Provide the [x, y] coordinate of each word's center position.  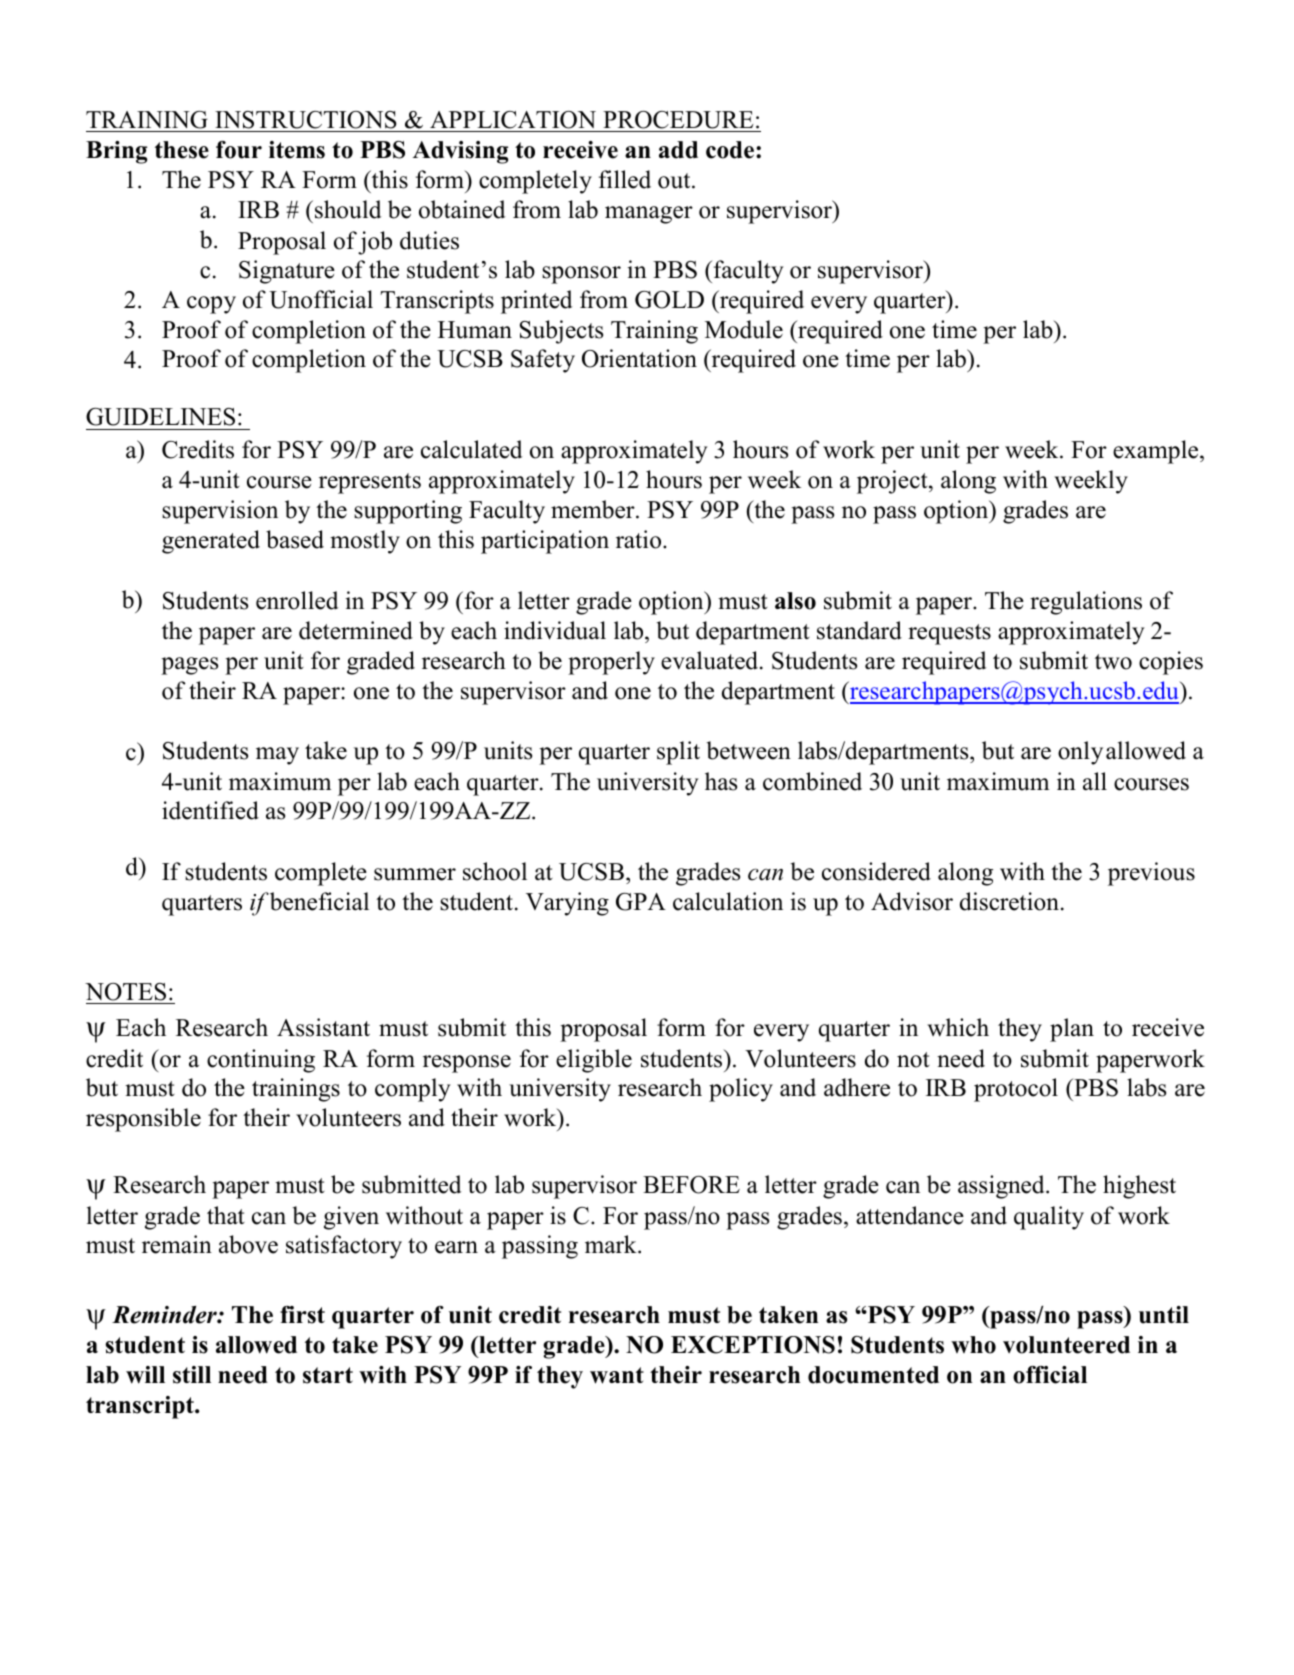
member [594, 509]
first [302, 1315]
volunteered [1066, 1345]
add [678, 150]
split [678, 753]
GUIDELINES [160, 417]
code [731, 150]
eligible [594, 1061]
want [617, 1375]
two [1113, 662]
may [277, 756]
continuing [261, 1061]
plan [1072, 1030]
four [239, 150]
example [1157, 452]
